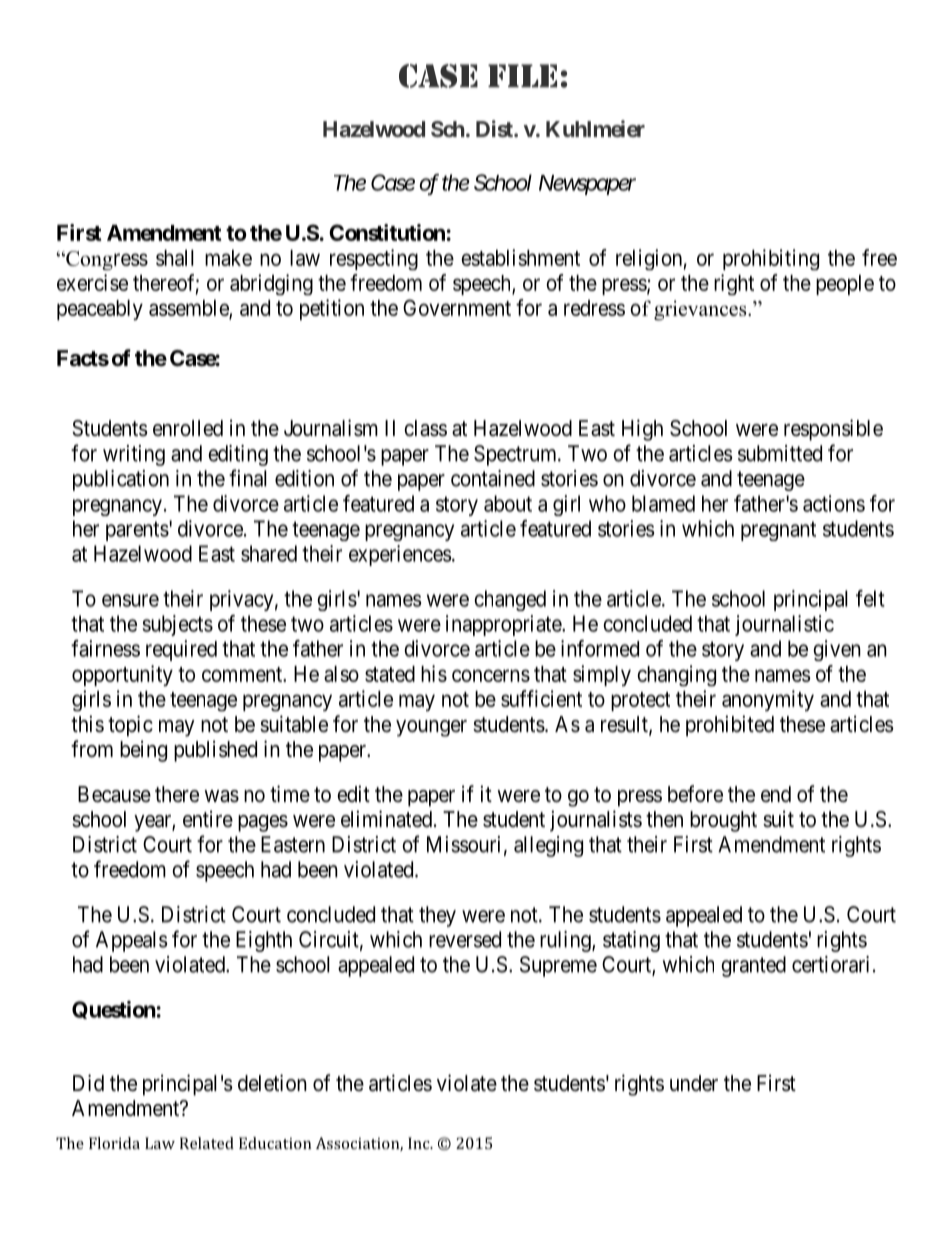  I want to click on Education, so click(275, 1143).
